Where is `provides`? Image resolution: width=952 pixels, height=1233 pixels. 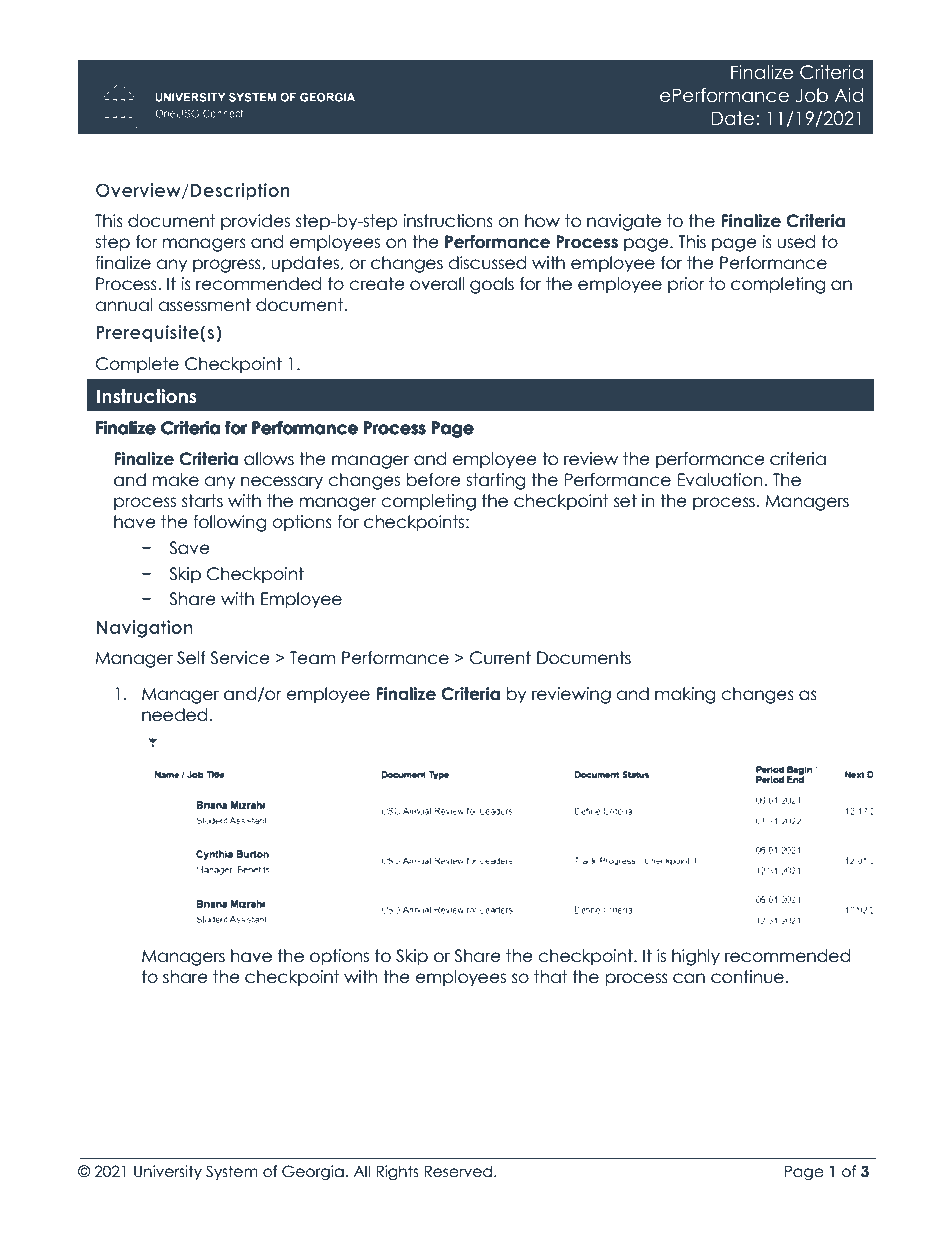 provides is located at coordinates (255, 222).
